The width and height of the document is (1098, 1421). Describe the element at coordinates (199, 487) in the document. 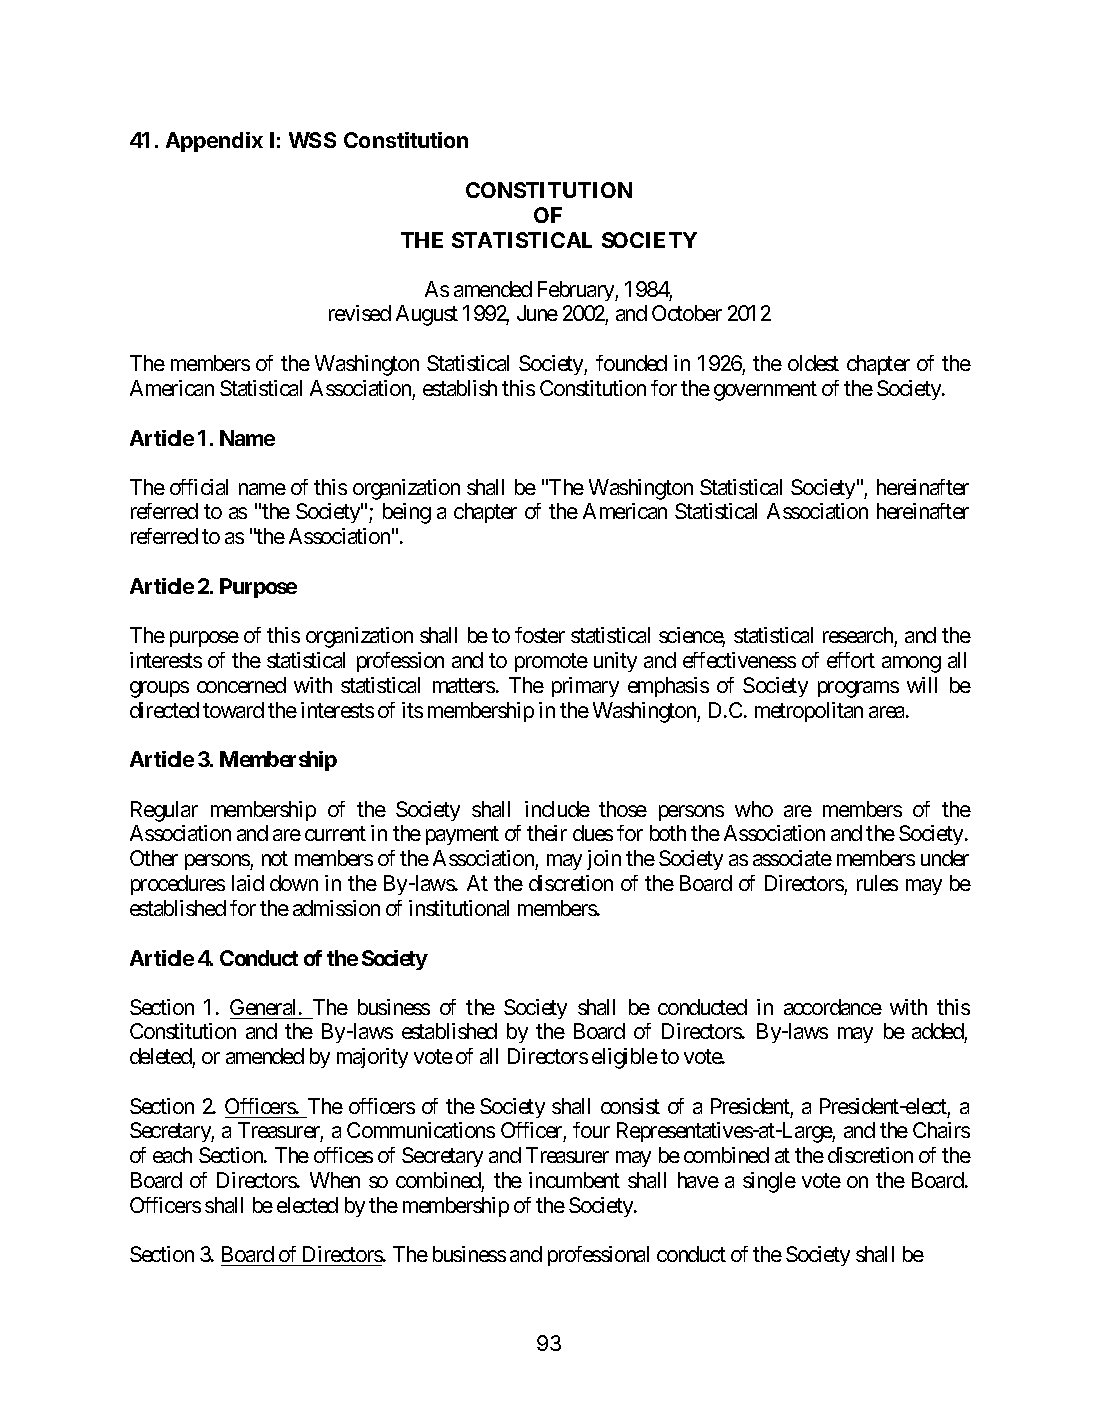

I see `official` at that location.
